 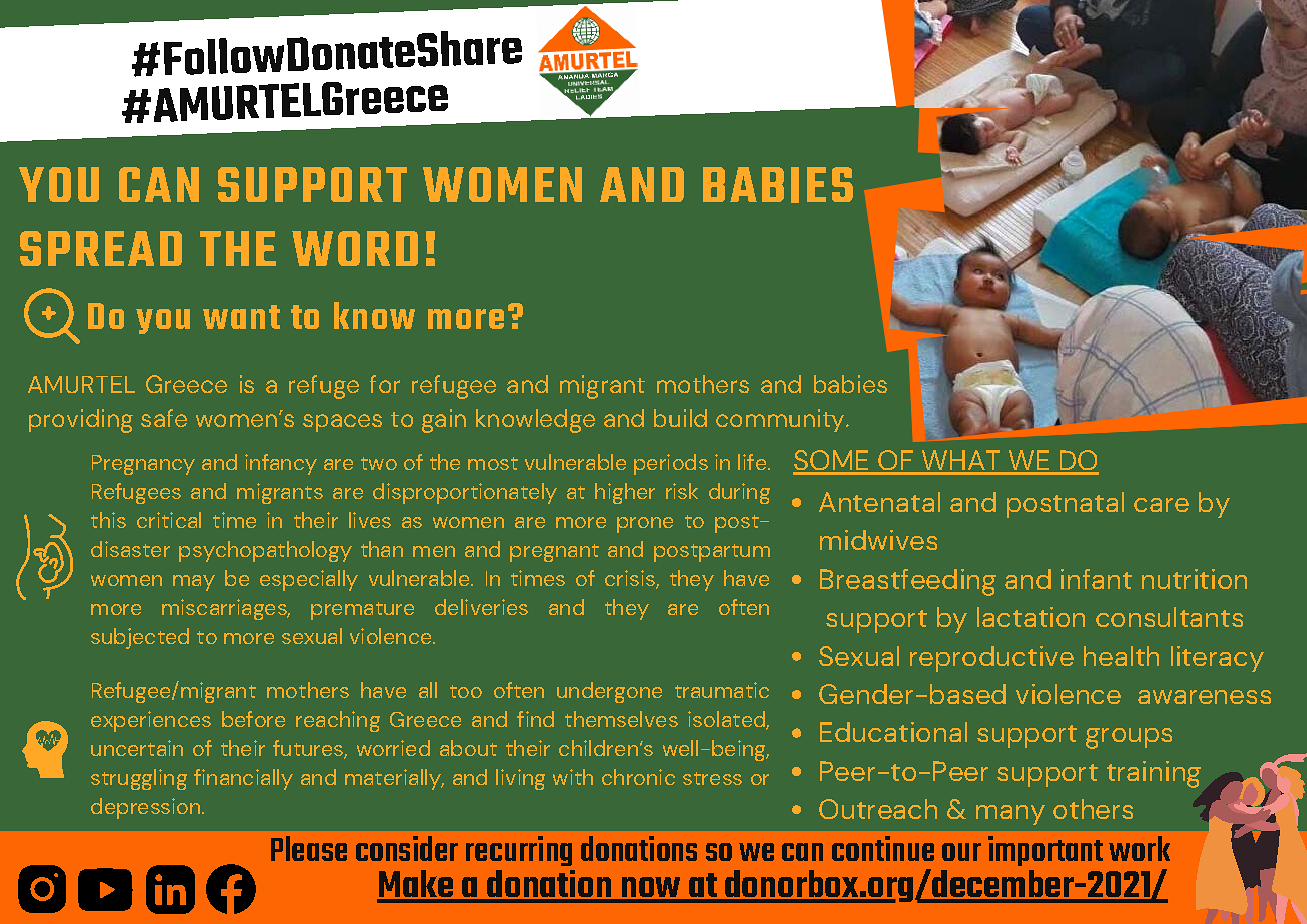 What do you see at coordinates (164, 418) in the screenshot?
I see `safe` at bounding box center [164, 418].
